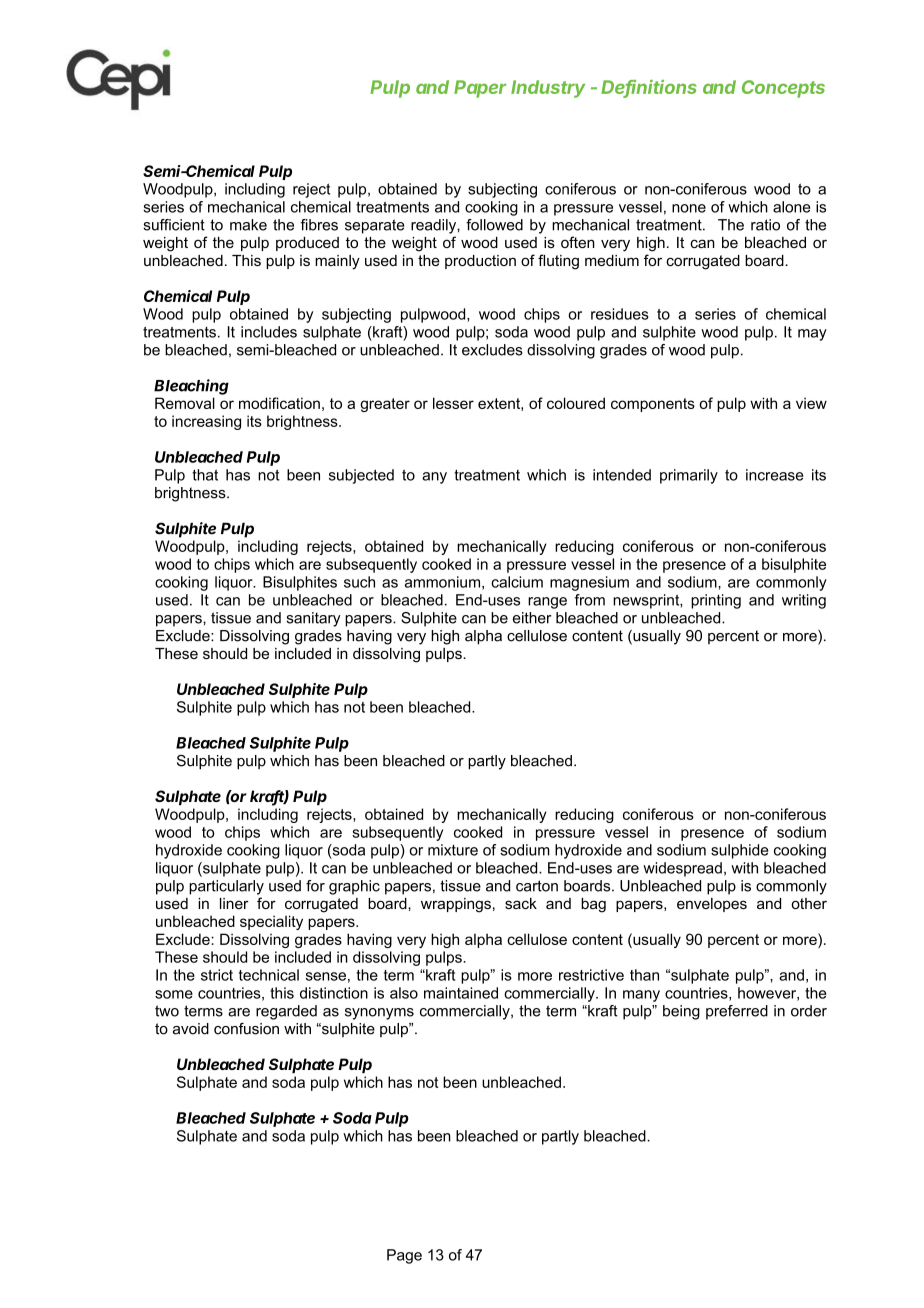 The image size is (924, 1308). I want to click on Concepts, so click(783, 89).
